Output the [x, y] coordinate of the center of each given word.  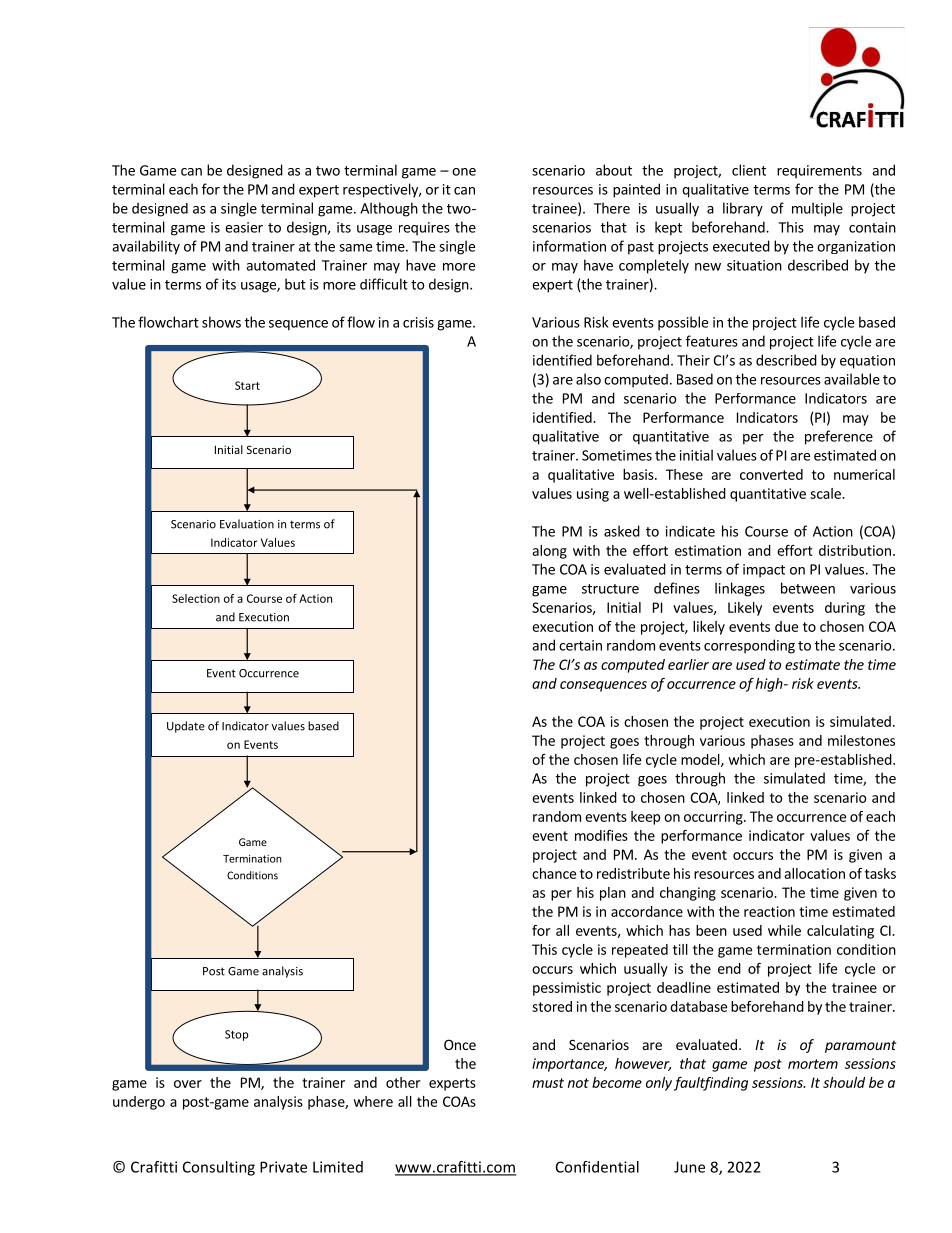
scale [826, 493]
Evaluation [247, 524]
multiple [817, 209]
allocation [814, 873]
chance [554, 873]
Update [186, 727]
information [569, 246]
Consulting [219, 1168]
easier [244, 227]
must [548, 1083]
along [549, 552]
